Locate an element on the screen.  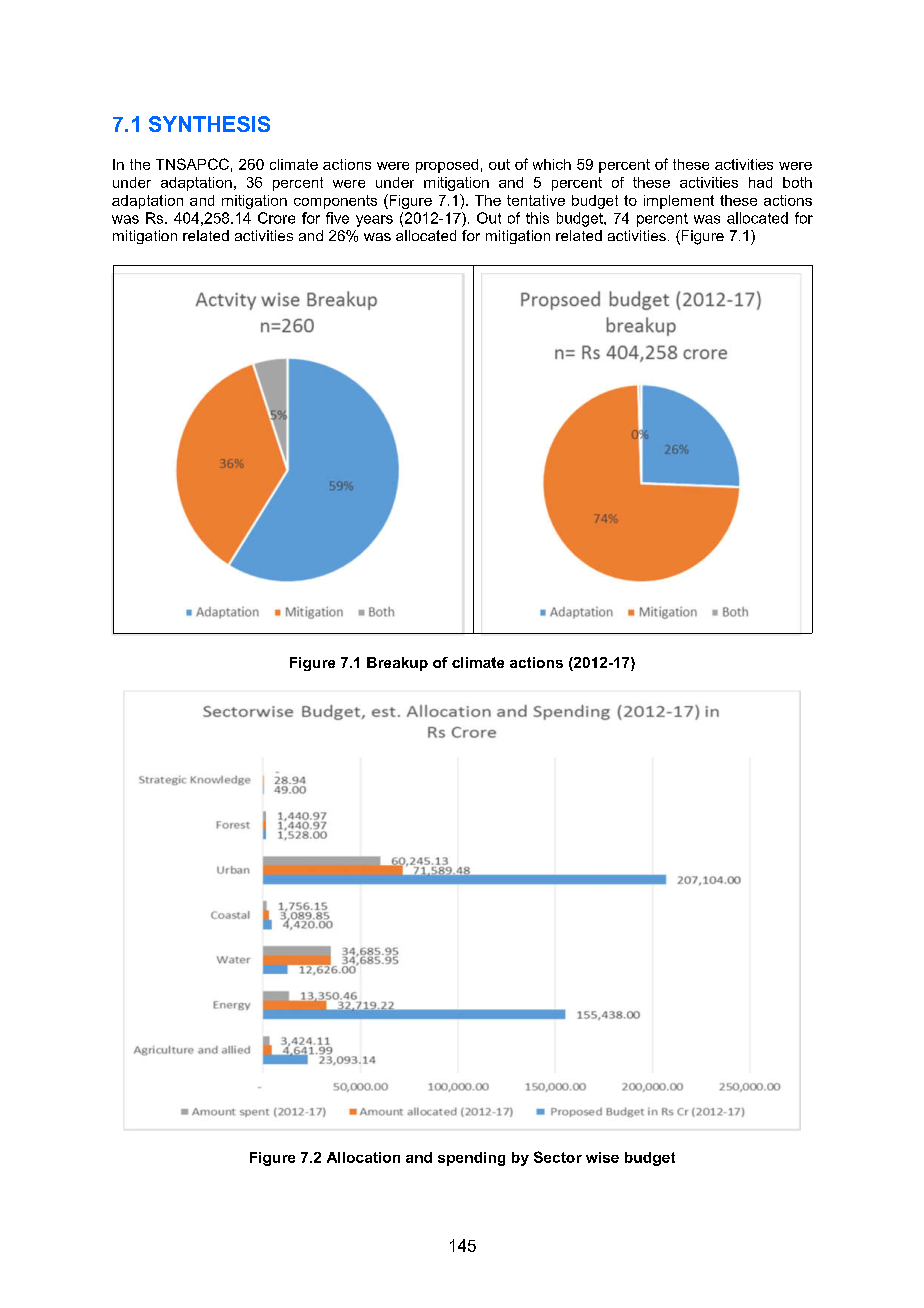
implement is located at coordinates (679, 202).
